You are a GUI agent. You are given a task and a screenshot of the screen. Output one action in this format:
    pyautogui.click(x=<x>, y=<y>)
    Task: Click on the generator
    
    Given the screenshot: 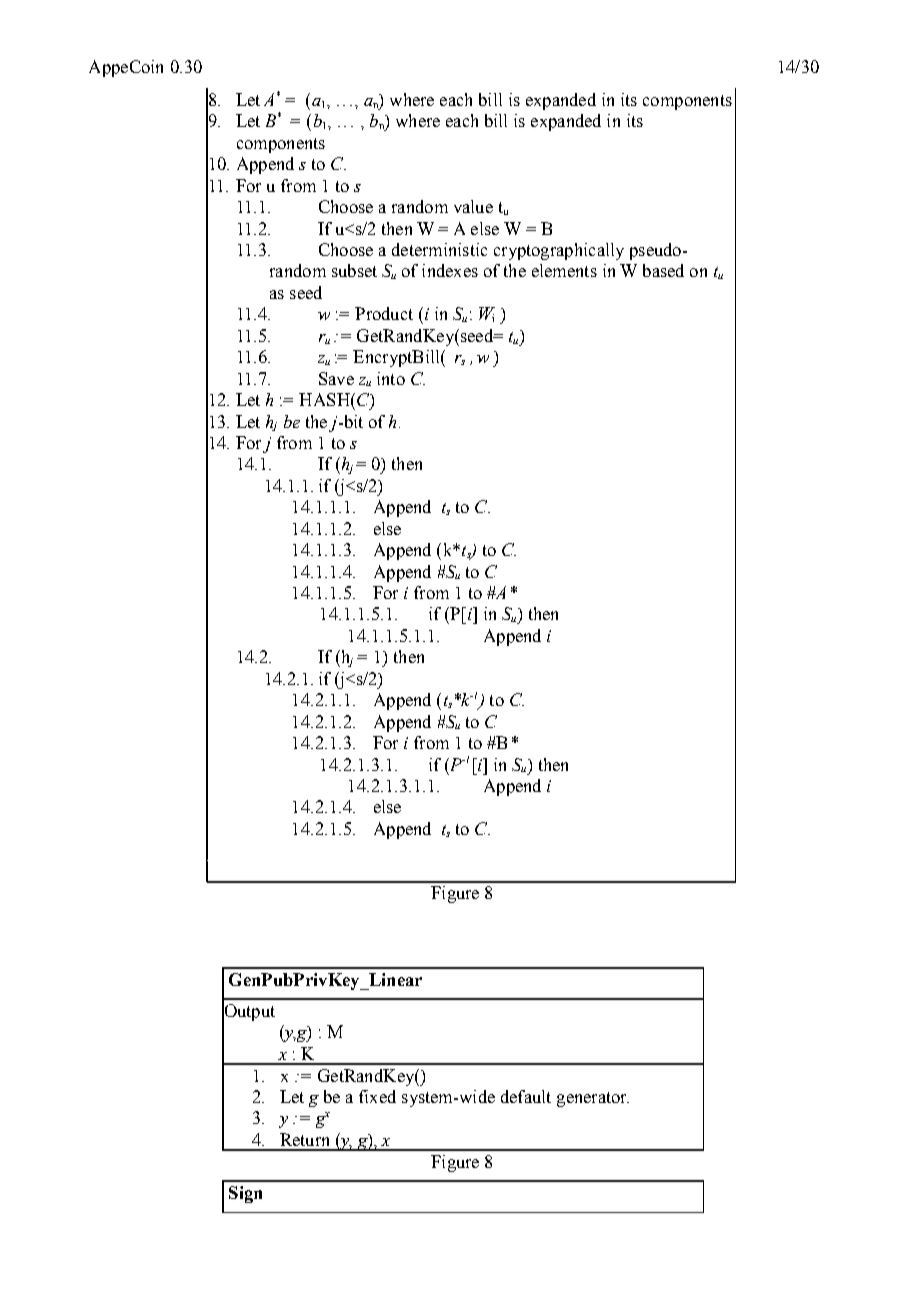 What is the action you would take?
    pyautogui.click(x=593, y=1099)
